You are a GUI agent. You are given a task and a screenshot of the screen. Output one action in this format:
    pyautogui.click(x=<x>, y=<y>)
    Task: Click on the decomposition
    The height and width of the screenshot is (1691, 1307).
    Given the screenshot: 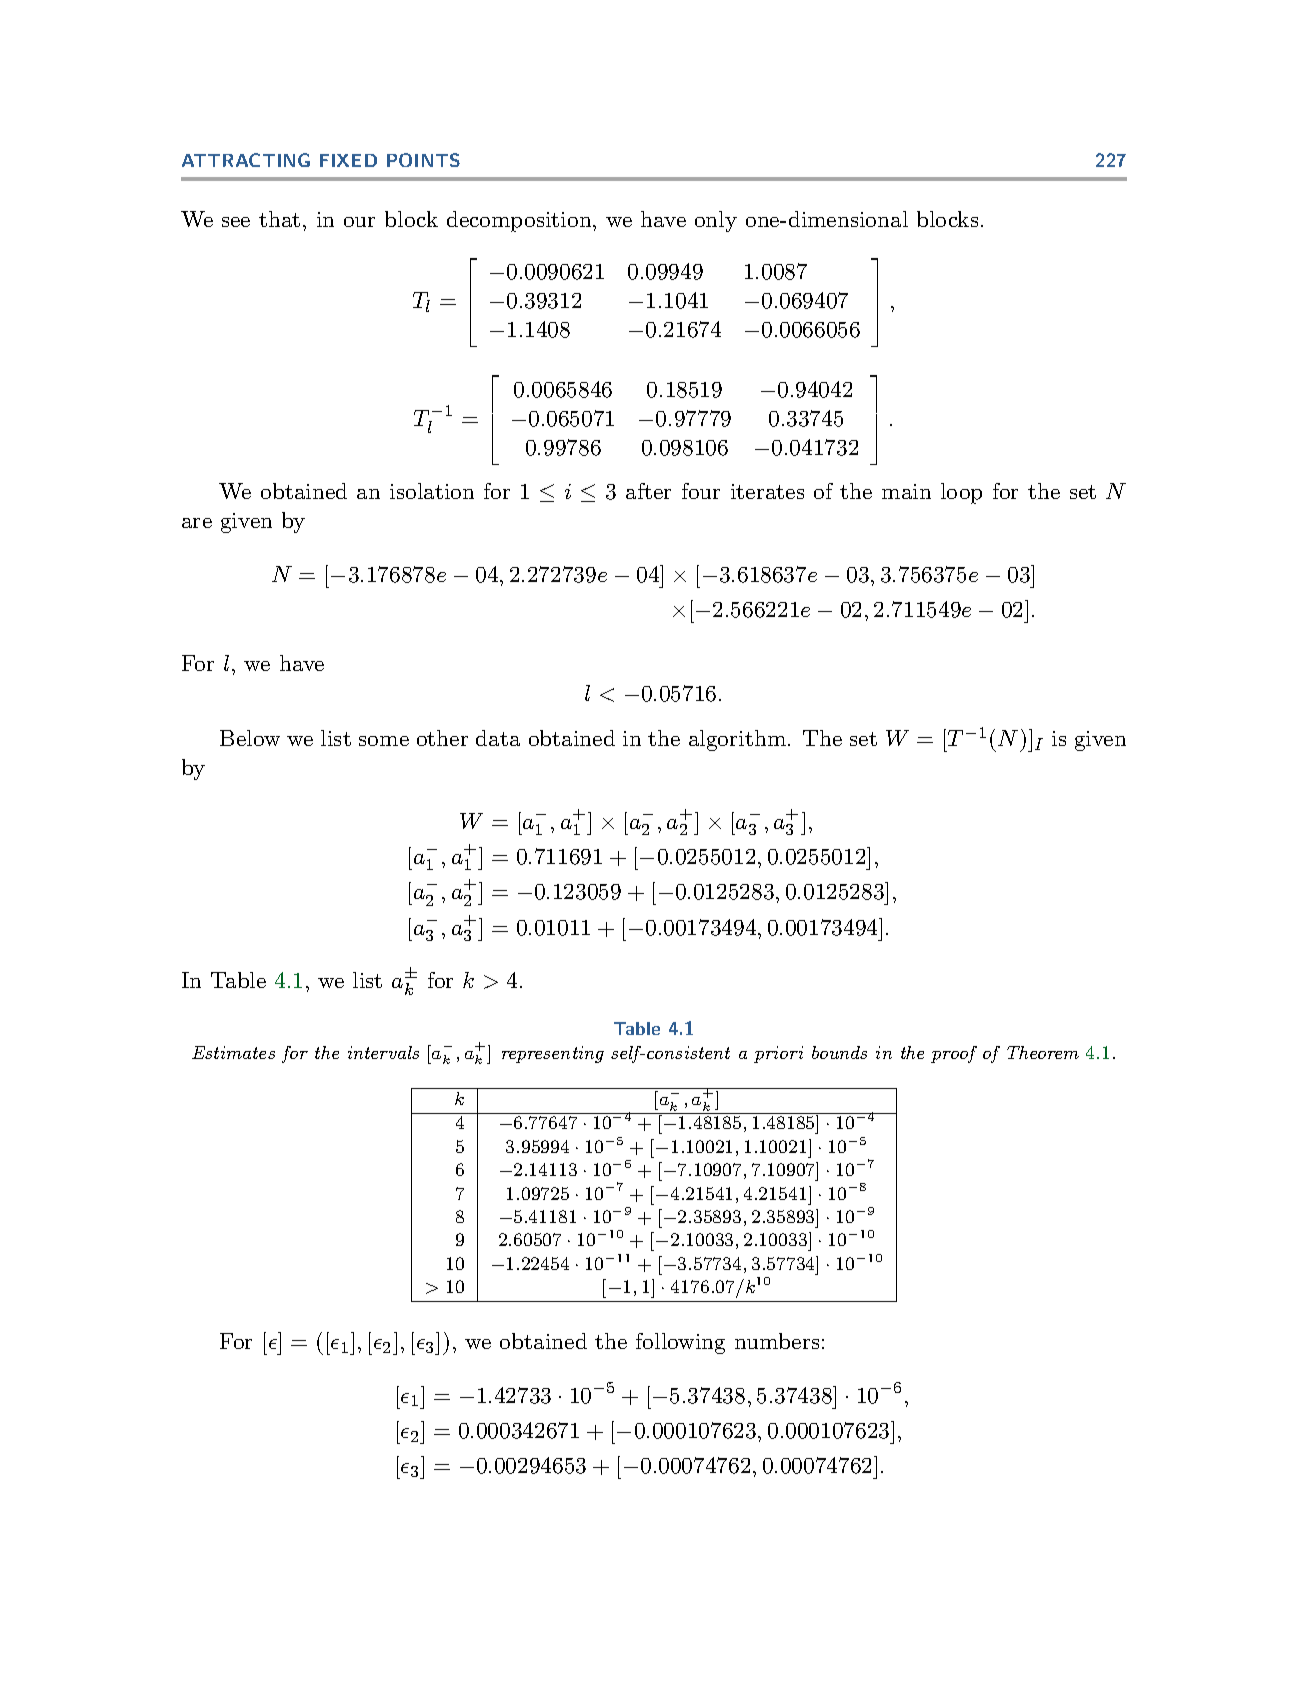 What is the action you would take?
    pyautogui.click(x=520, y=221)
